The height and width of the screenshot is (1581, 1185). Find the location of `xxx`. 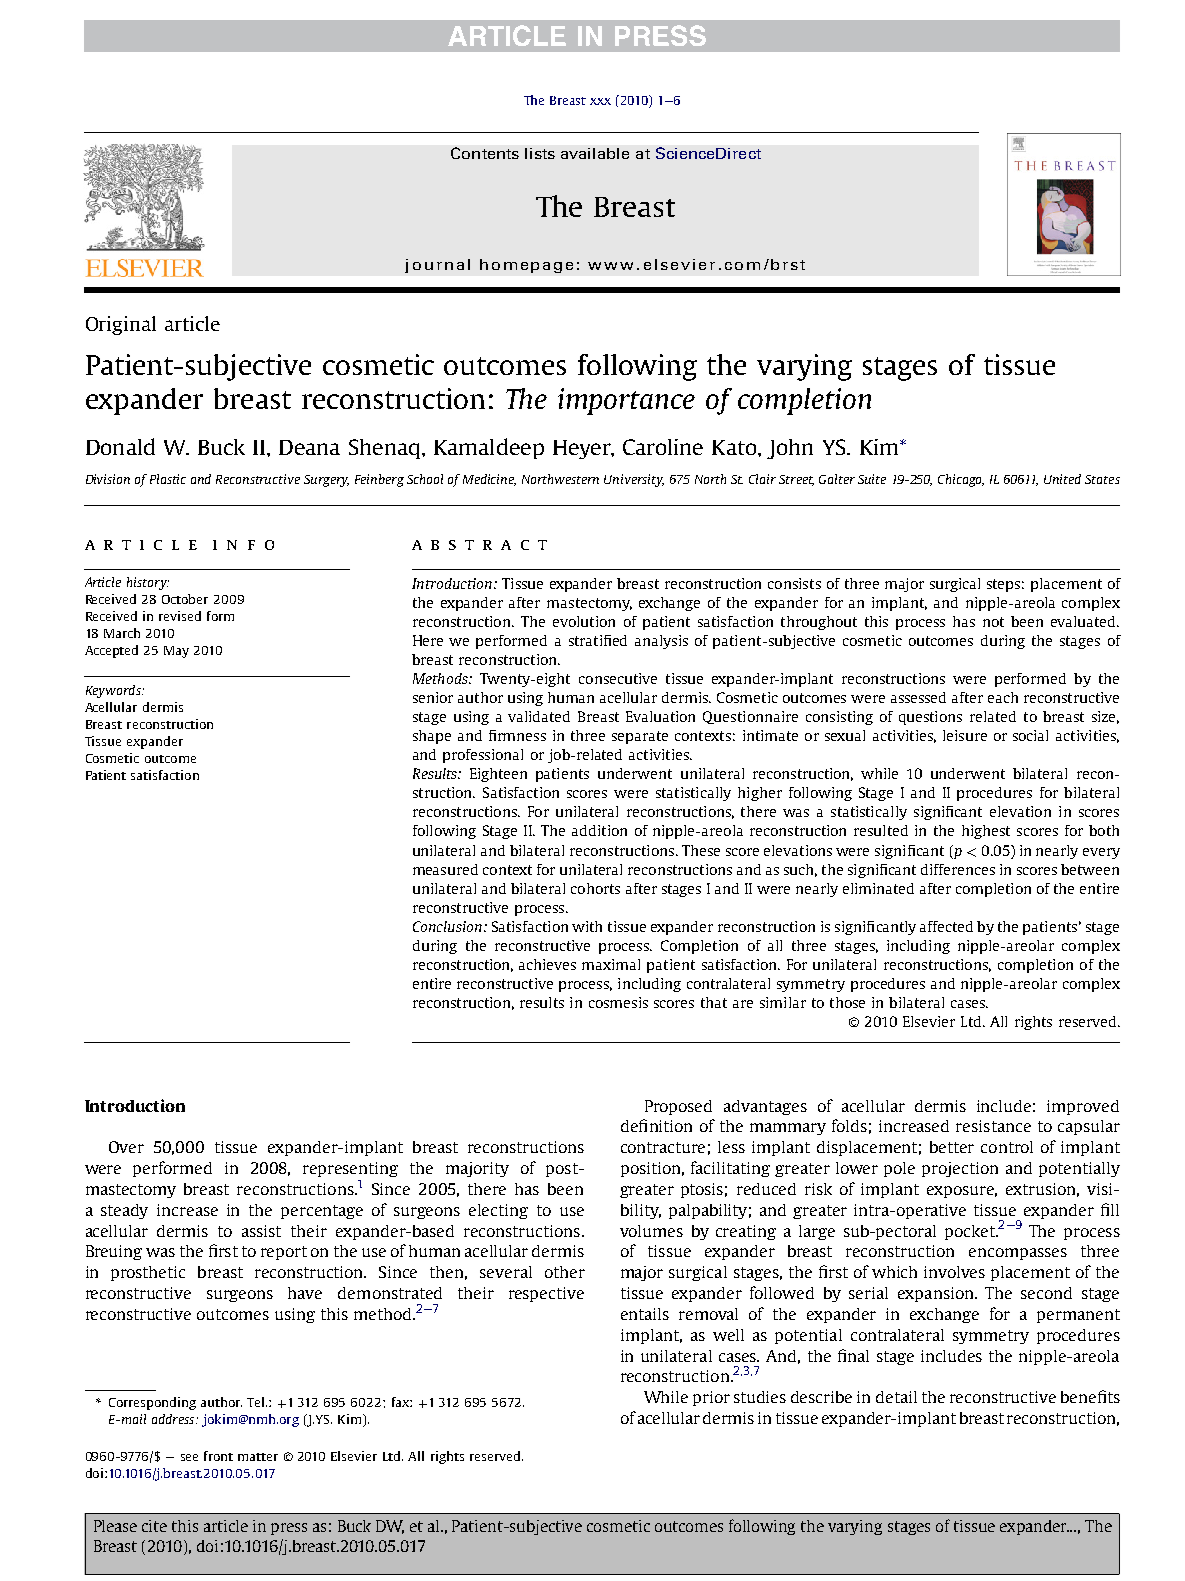

xxx is located at coordinates (600, 101).
